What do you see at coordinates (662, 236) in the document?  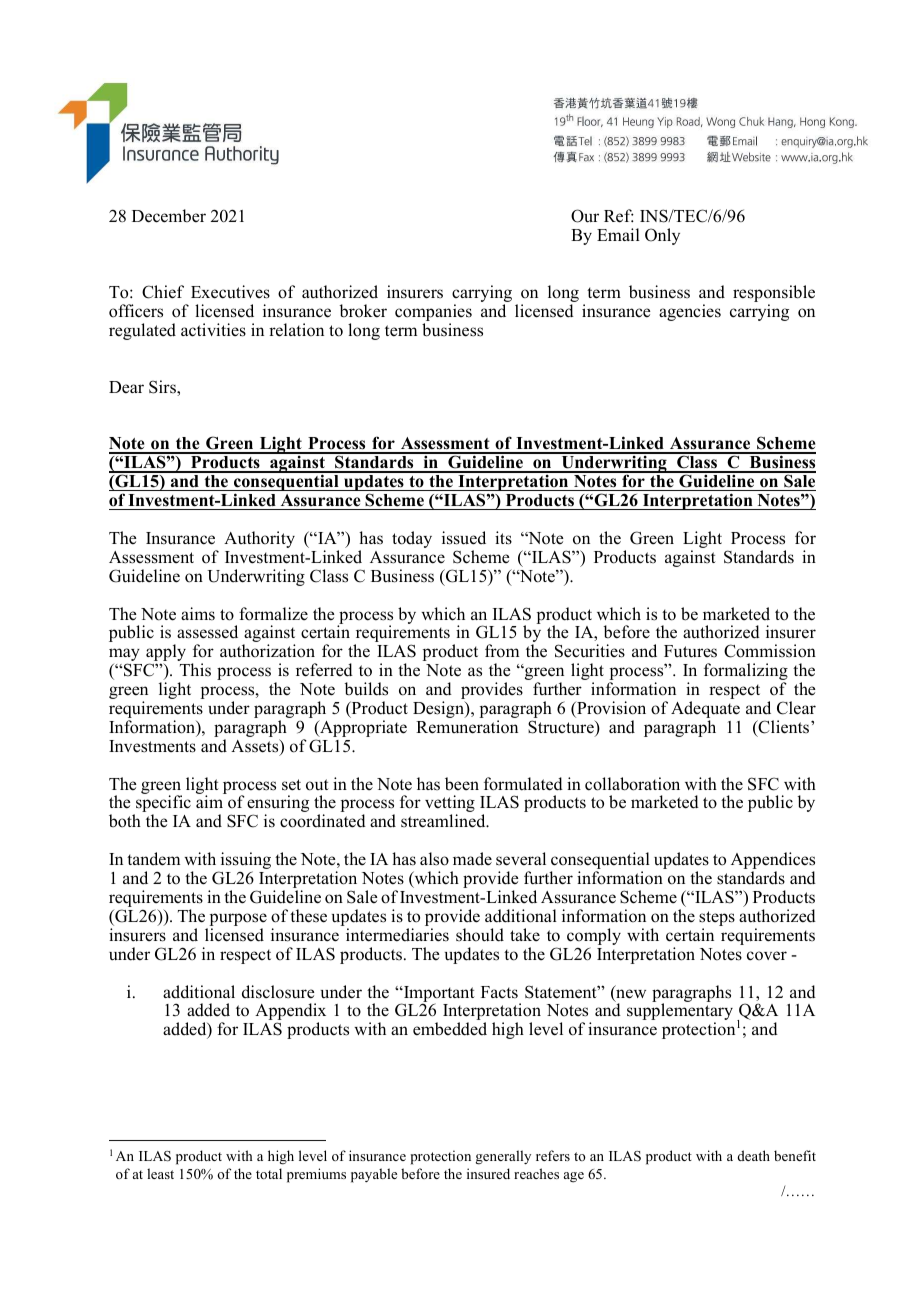 I see `Only` at bounding box center [662, 236].
